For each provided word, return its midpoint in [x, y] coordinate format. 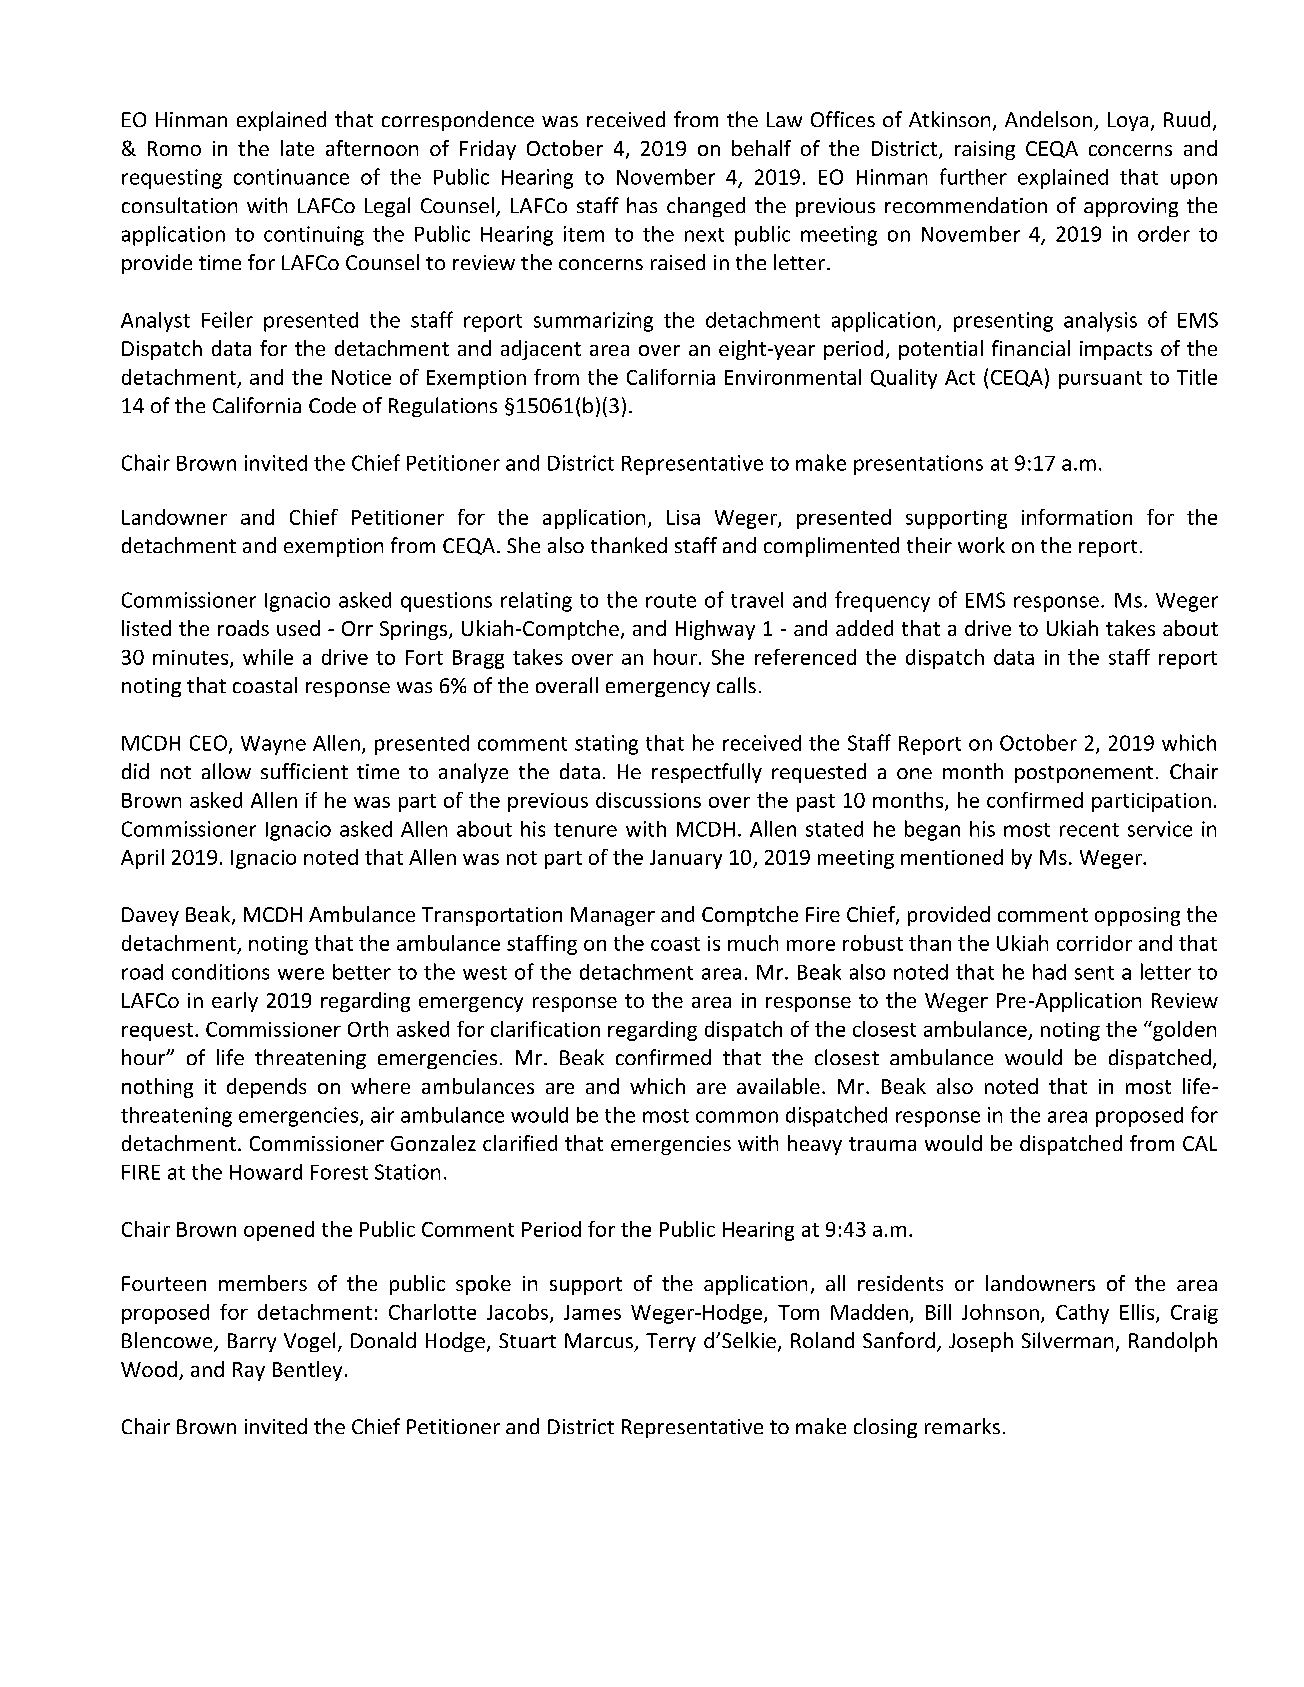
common [737, 1117]
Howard [266, 1172]
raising [985, 150]
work [981, 545]
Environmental [793, 377]
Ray [249, 1371]
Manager [613, 916]
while [268, 657]
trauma [882, 1144]
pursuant [1100, 380]
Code [332, 405]
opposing [1137, 916]
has [642, 205]
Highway [715, 630]
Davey [150, 916]
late [297, 148]
